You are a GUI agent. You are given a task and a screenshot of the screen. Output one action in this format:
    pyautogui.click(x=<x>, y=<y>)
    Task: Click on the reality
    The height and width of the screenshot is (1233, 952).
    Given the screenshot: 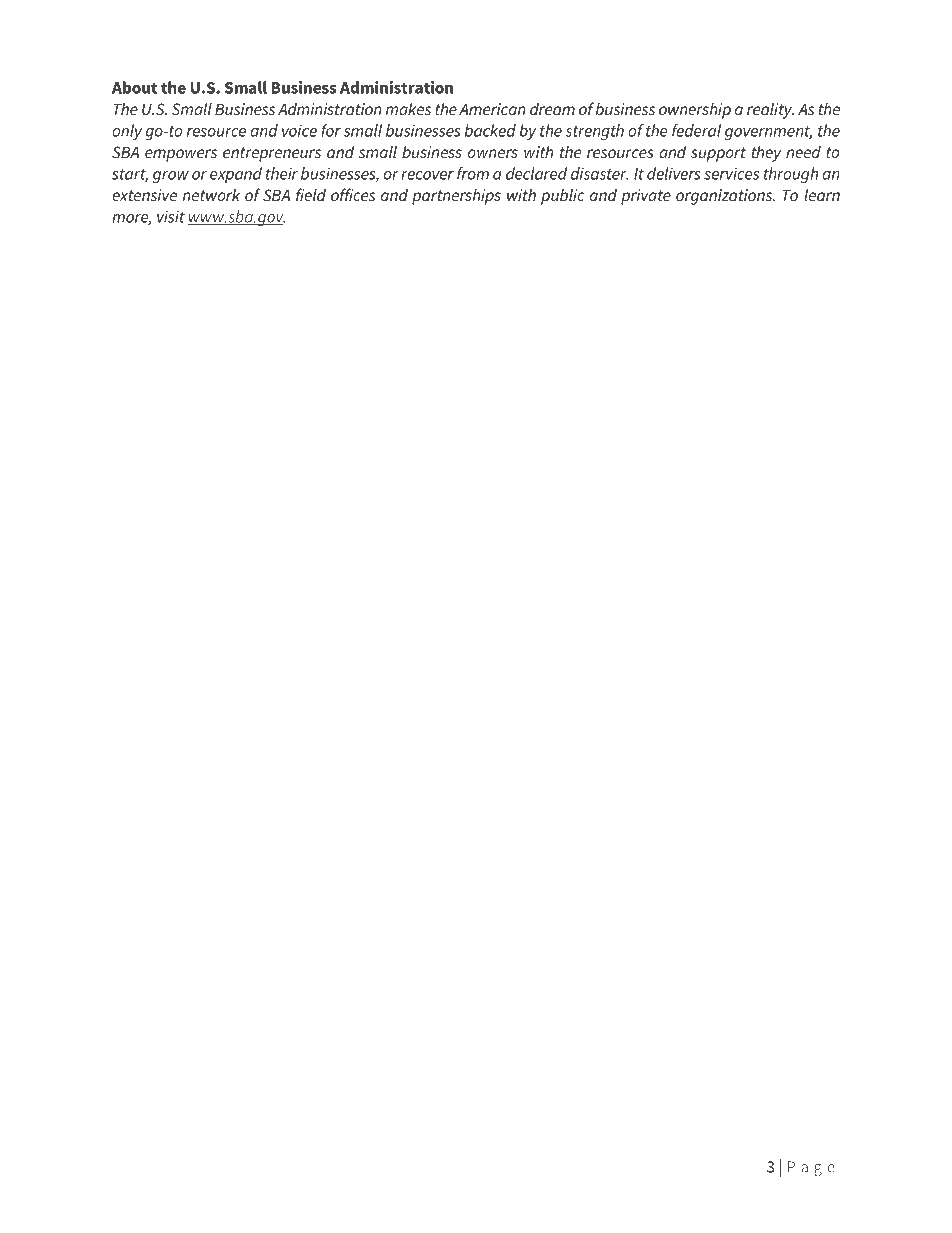 What is the action you would take?
    pyautogui.click(x=770, y=110)
